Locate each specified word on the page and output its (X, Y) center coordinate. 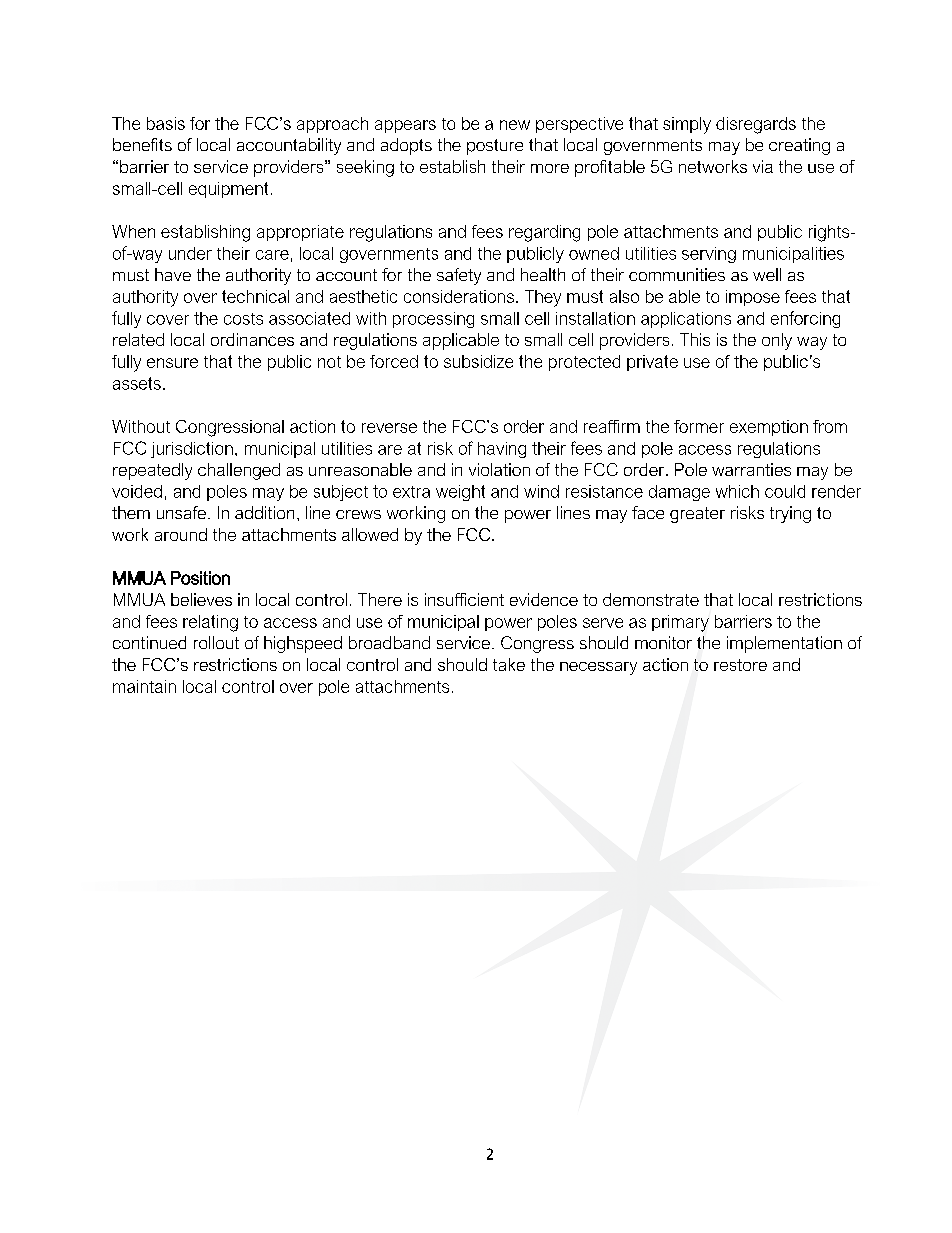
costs (243, 319)
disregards (756, 125)
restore (740, 665)
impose (753, 298)
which (737, 491)
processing (433, 320)
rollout (216, 642)
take (509, 664)
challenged (239, 471)
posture (495, 147)
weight (460, 493)
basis (166, 123)
